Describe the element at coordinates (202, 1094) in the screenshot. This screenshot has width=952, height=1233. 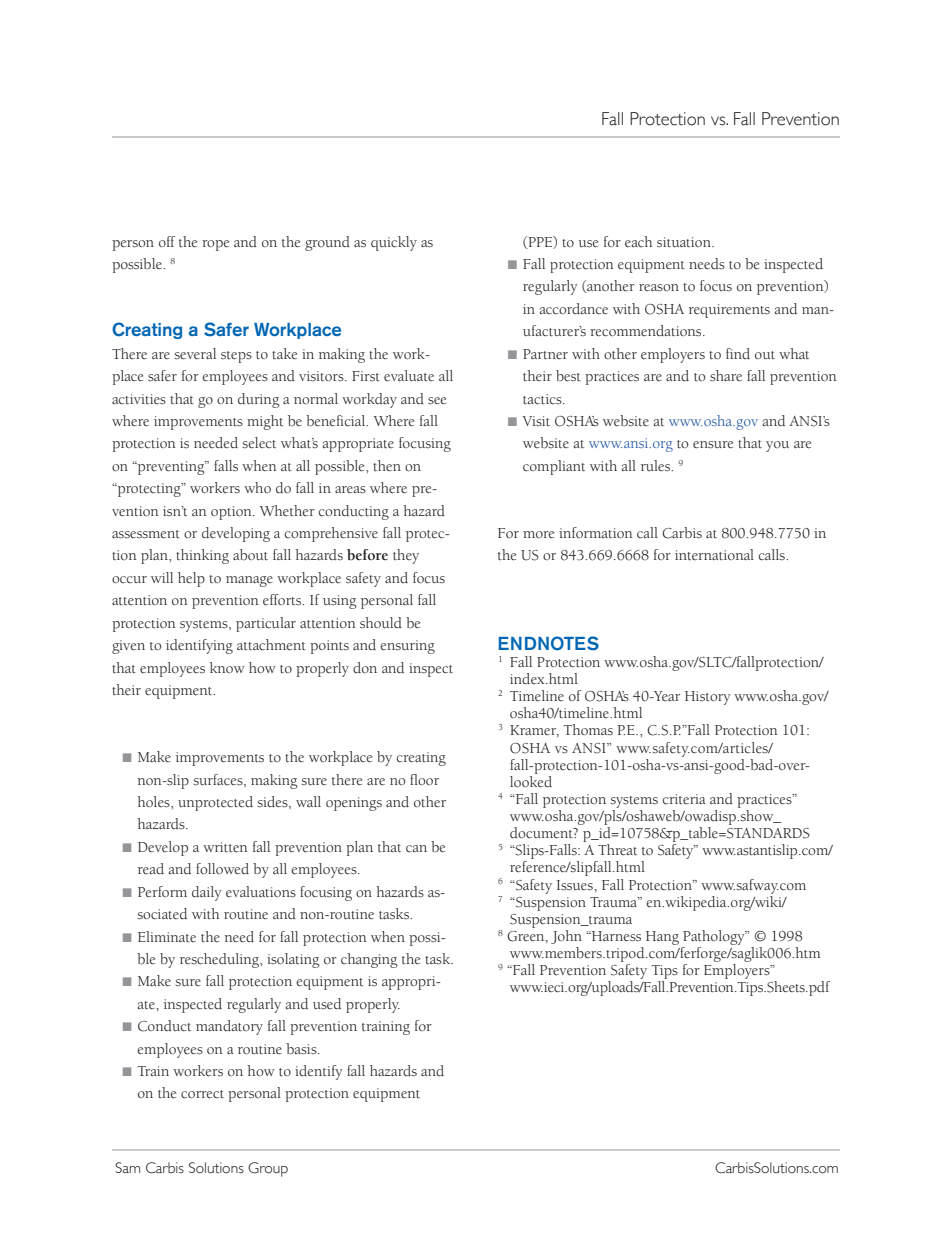
I see `correct` at that location.
